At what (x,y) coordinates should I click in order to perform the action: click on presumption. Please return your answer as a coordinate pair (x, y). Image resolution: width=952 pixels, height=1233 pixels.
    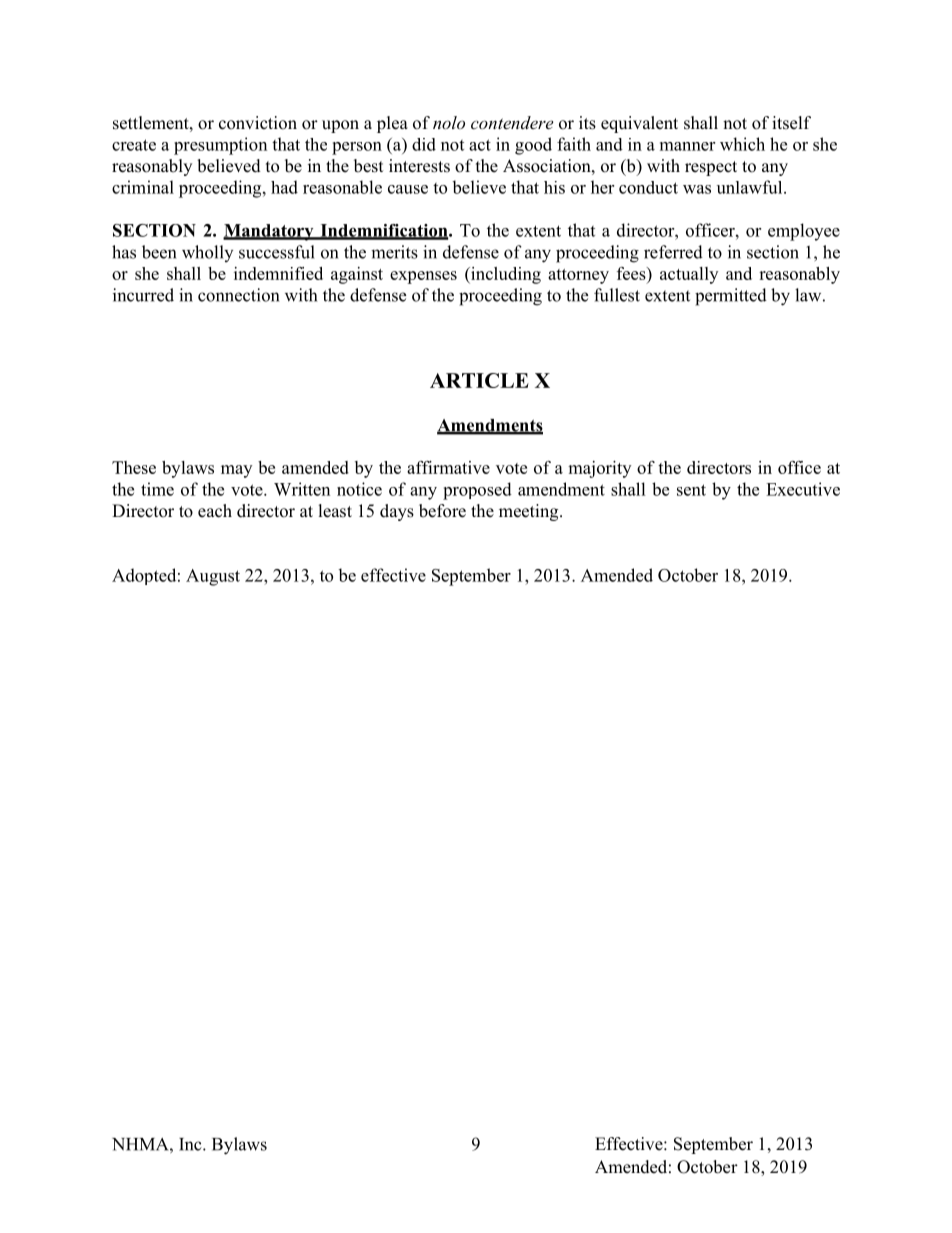
    Looking at the image, I should click on (220, 146).
